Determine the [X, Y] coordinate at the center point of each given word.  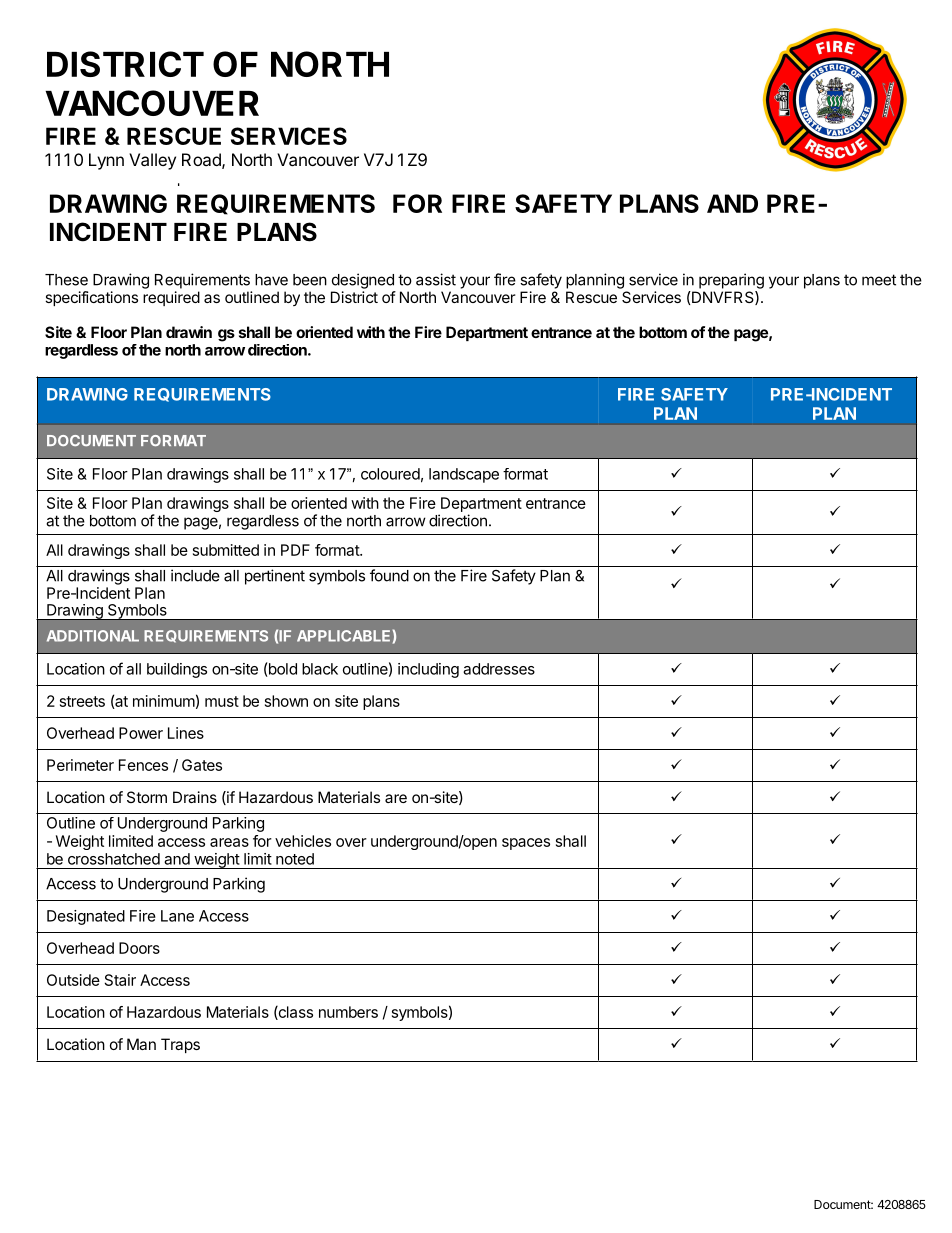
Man [141, 1044]
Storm [147, 797]
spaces [526, 844]
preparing [731, 281]
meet [879, 280]
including [428, 670]
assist [436, 279]
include [195, 575]
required [171, 298]
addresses [499, 669]
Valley [152, 161]
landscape [464, 475]
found [389, 575]
